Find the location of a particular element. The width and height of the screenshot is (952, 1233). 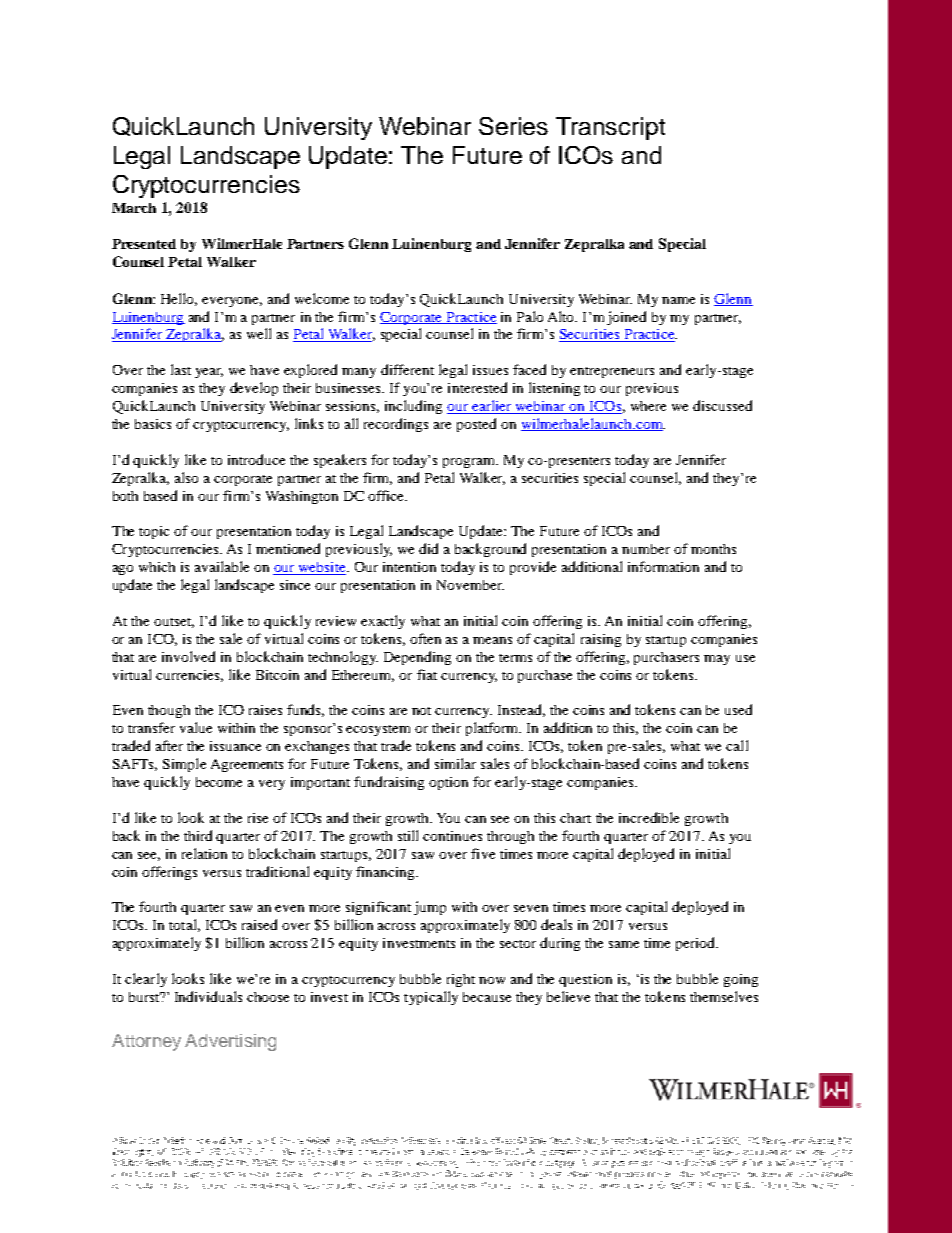

not is located at coordinates (421, 711).
